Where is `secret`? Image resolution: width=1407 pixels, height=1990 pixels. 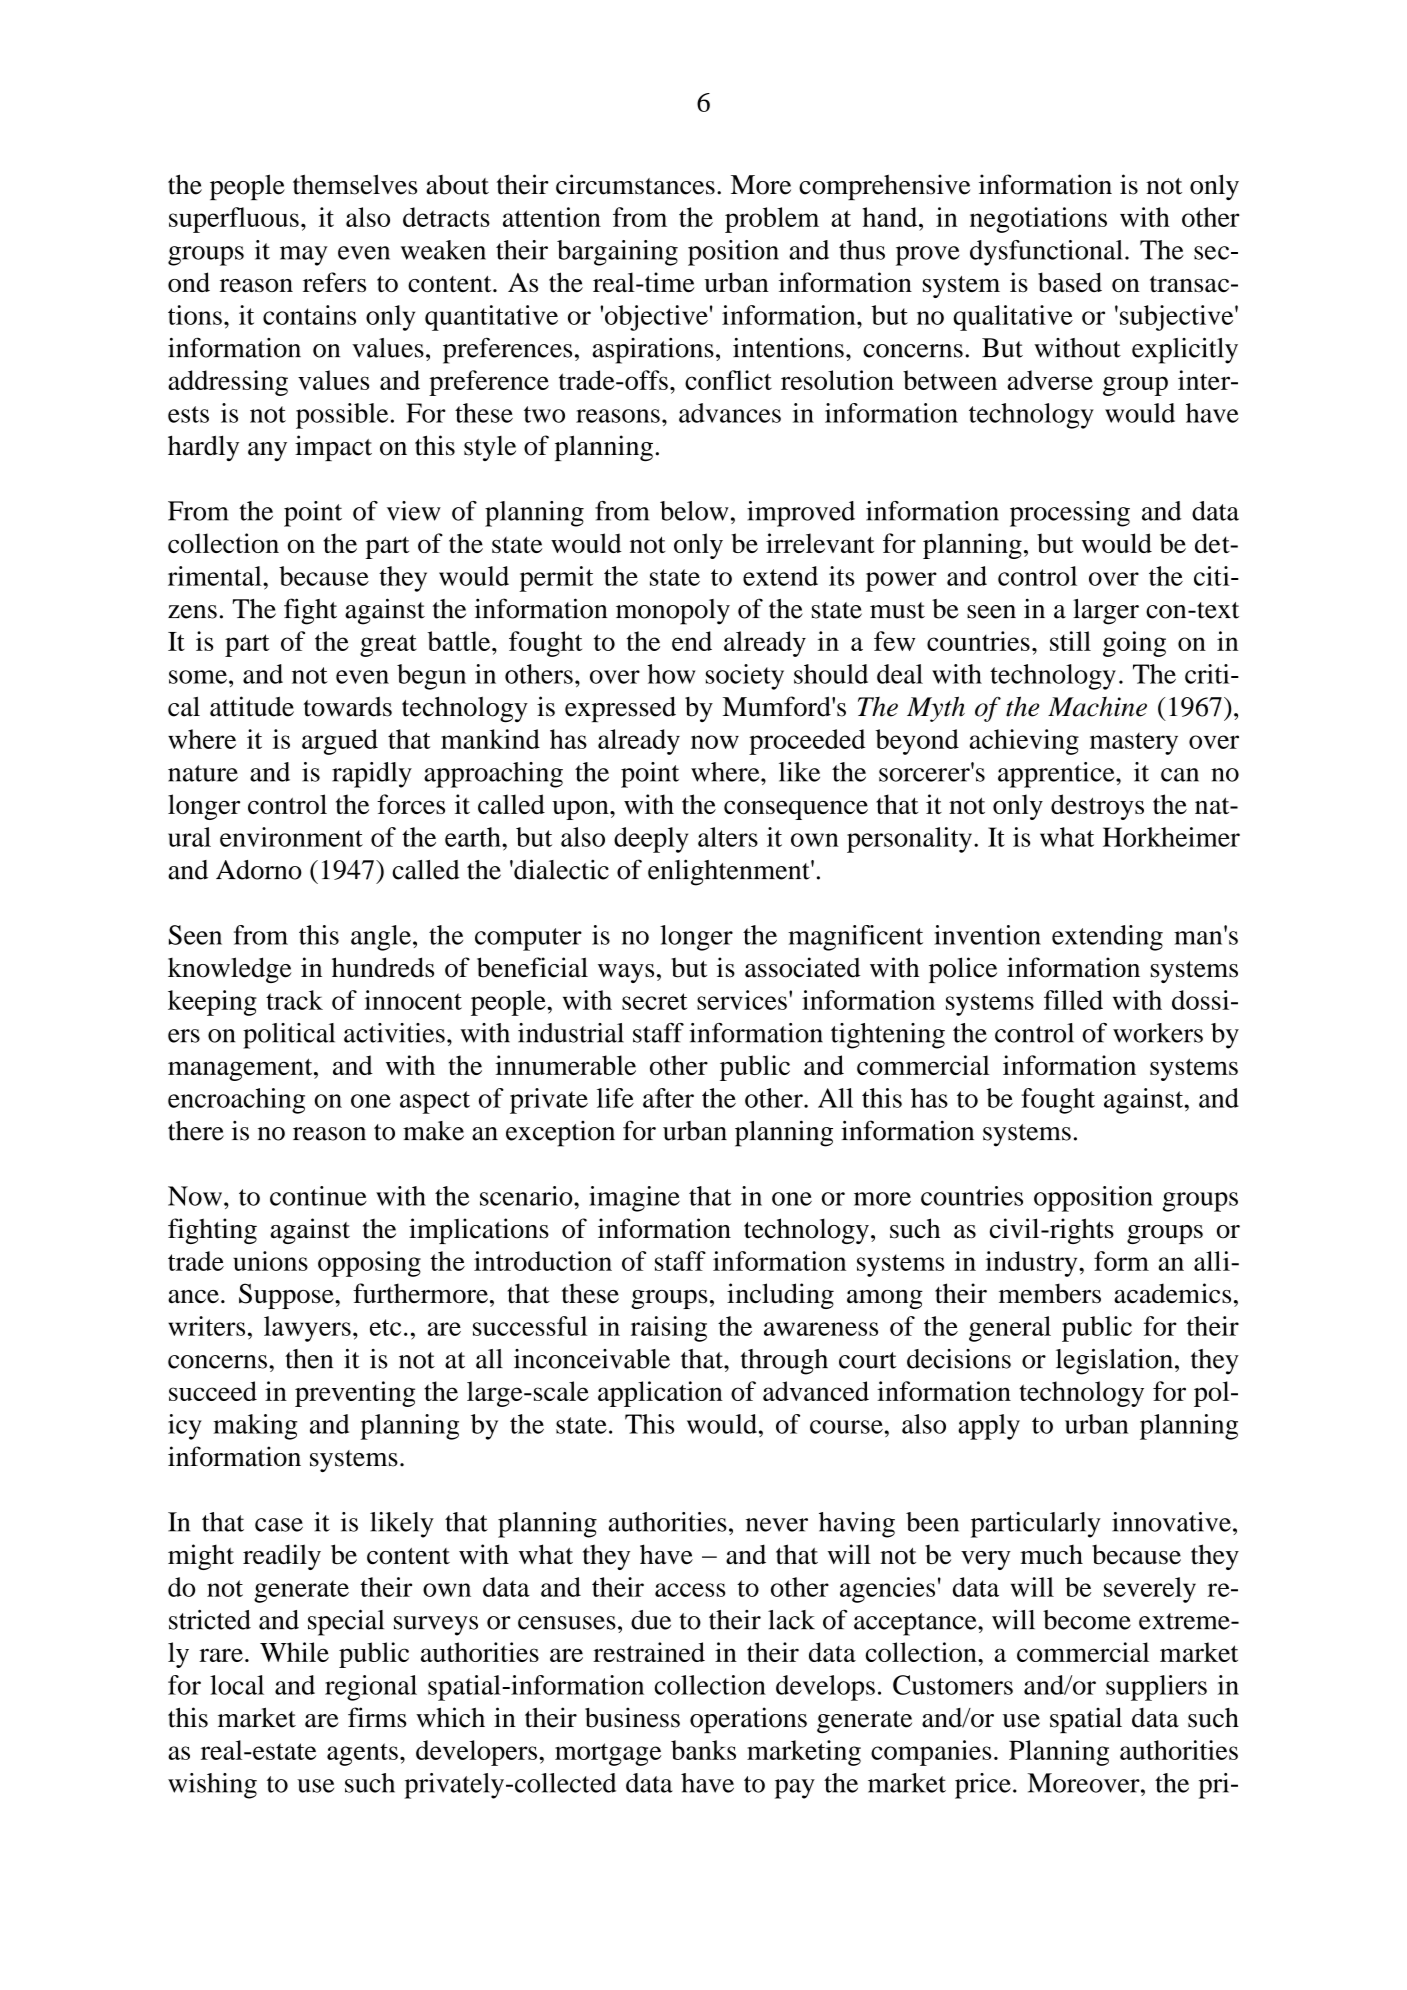
secret is located at coordinates (655, 1001).
